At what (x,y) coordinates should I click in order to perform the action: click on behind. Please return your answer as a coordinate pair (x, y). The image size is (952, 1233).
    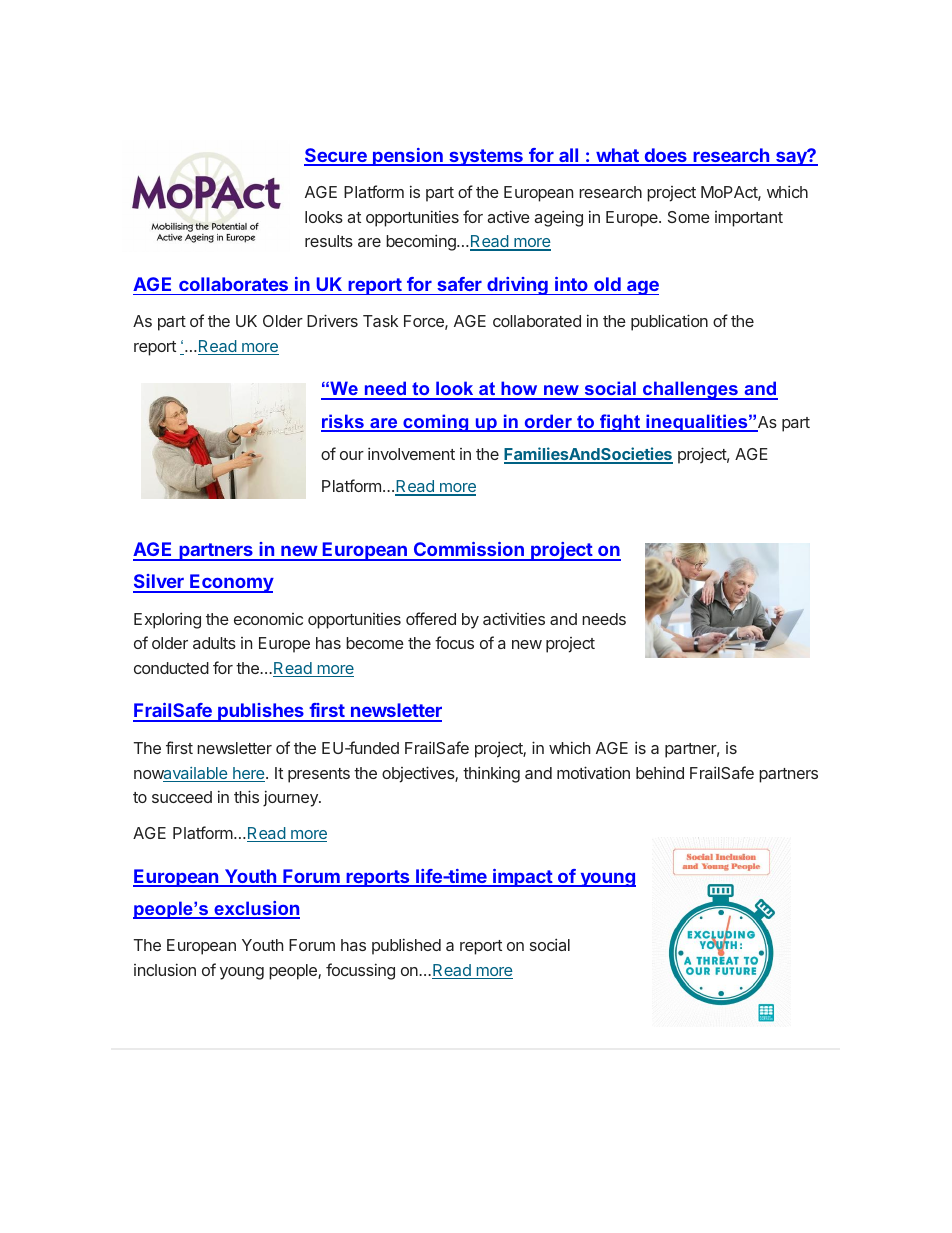
    Looking at the image, I should click on (660, 772).
